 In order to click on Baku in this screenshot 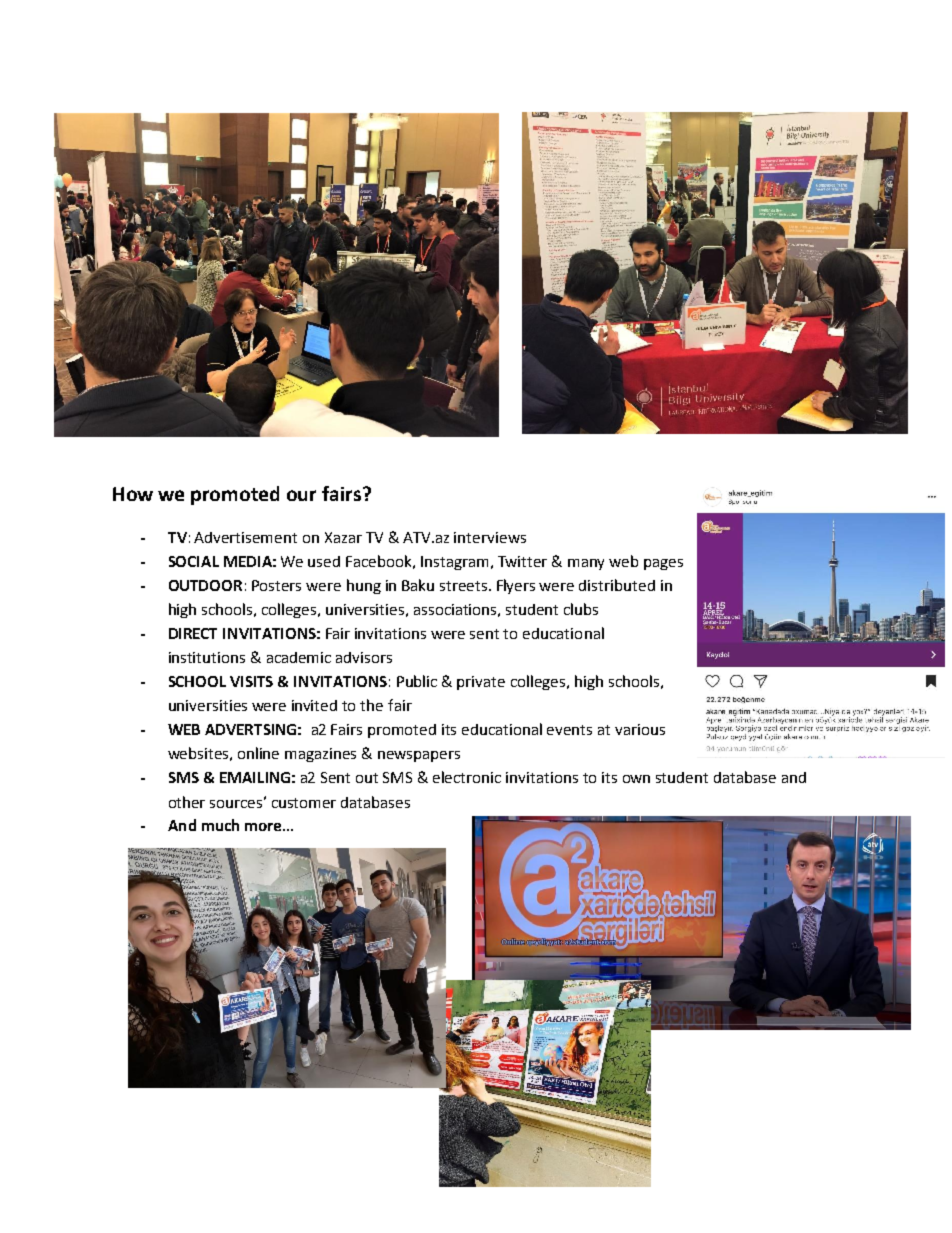, I will do `click(418, 585)`.
